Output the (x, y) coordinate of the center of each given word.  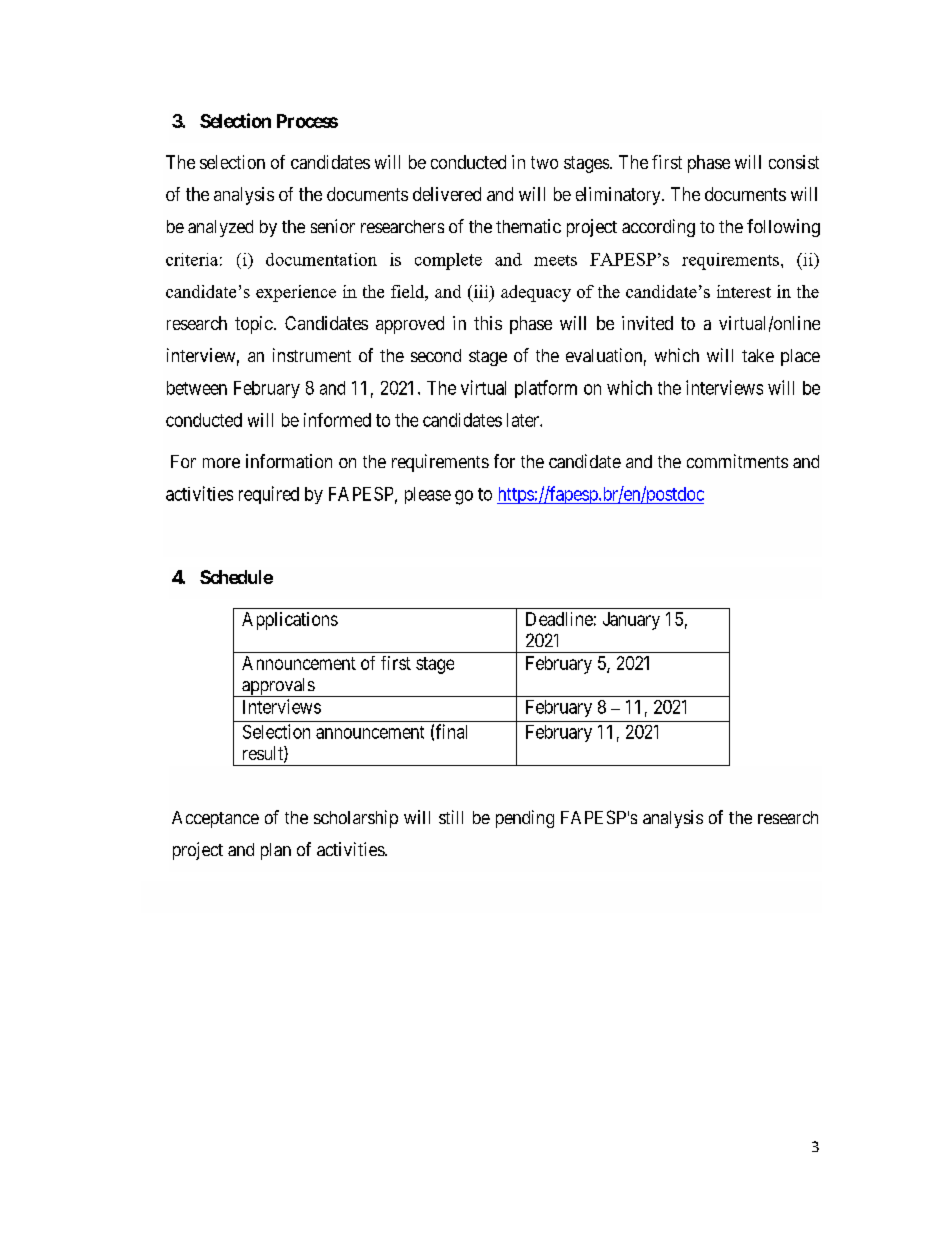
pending (525, 819)
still (451, 817)
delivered (447, 194)
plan (276, 851)
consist (794, 162)
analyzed (220, 228)
